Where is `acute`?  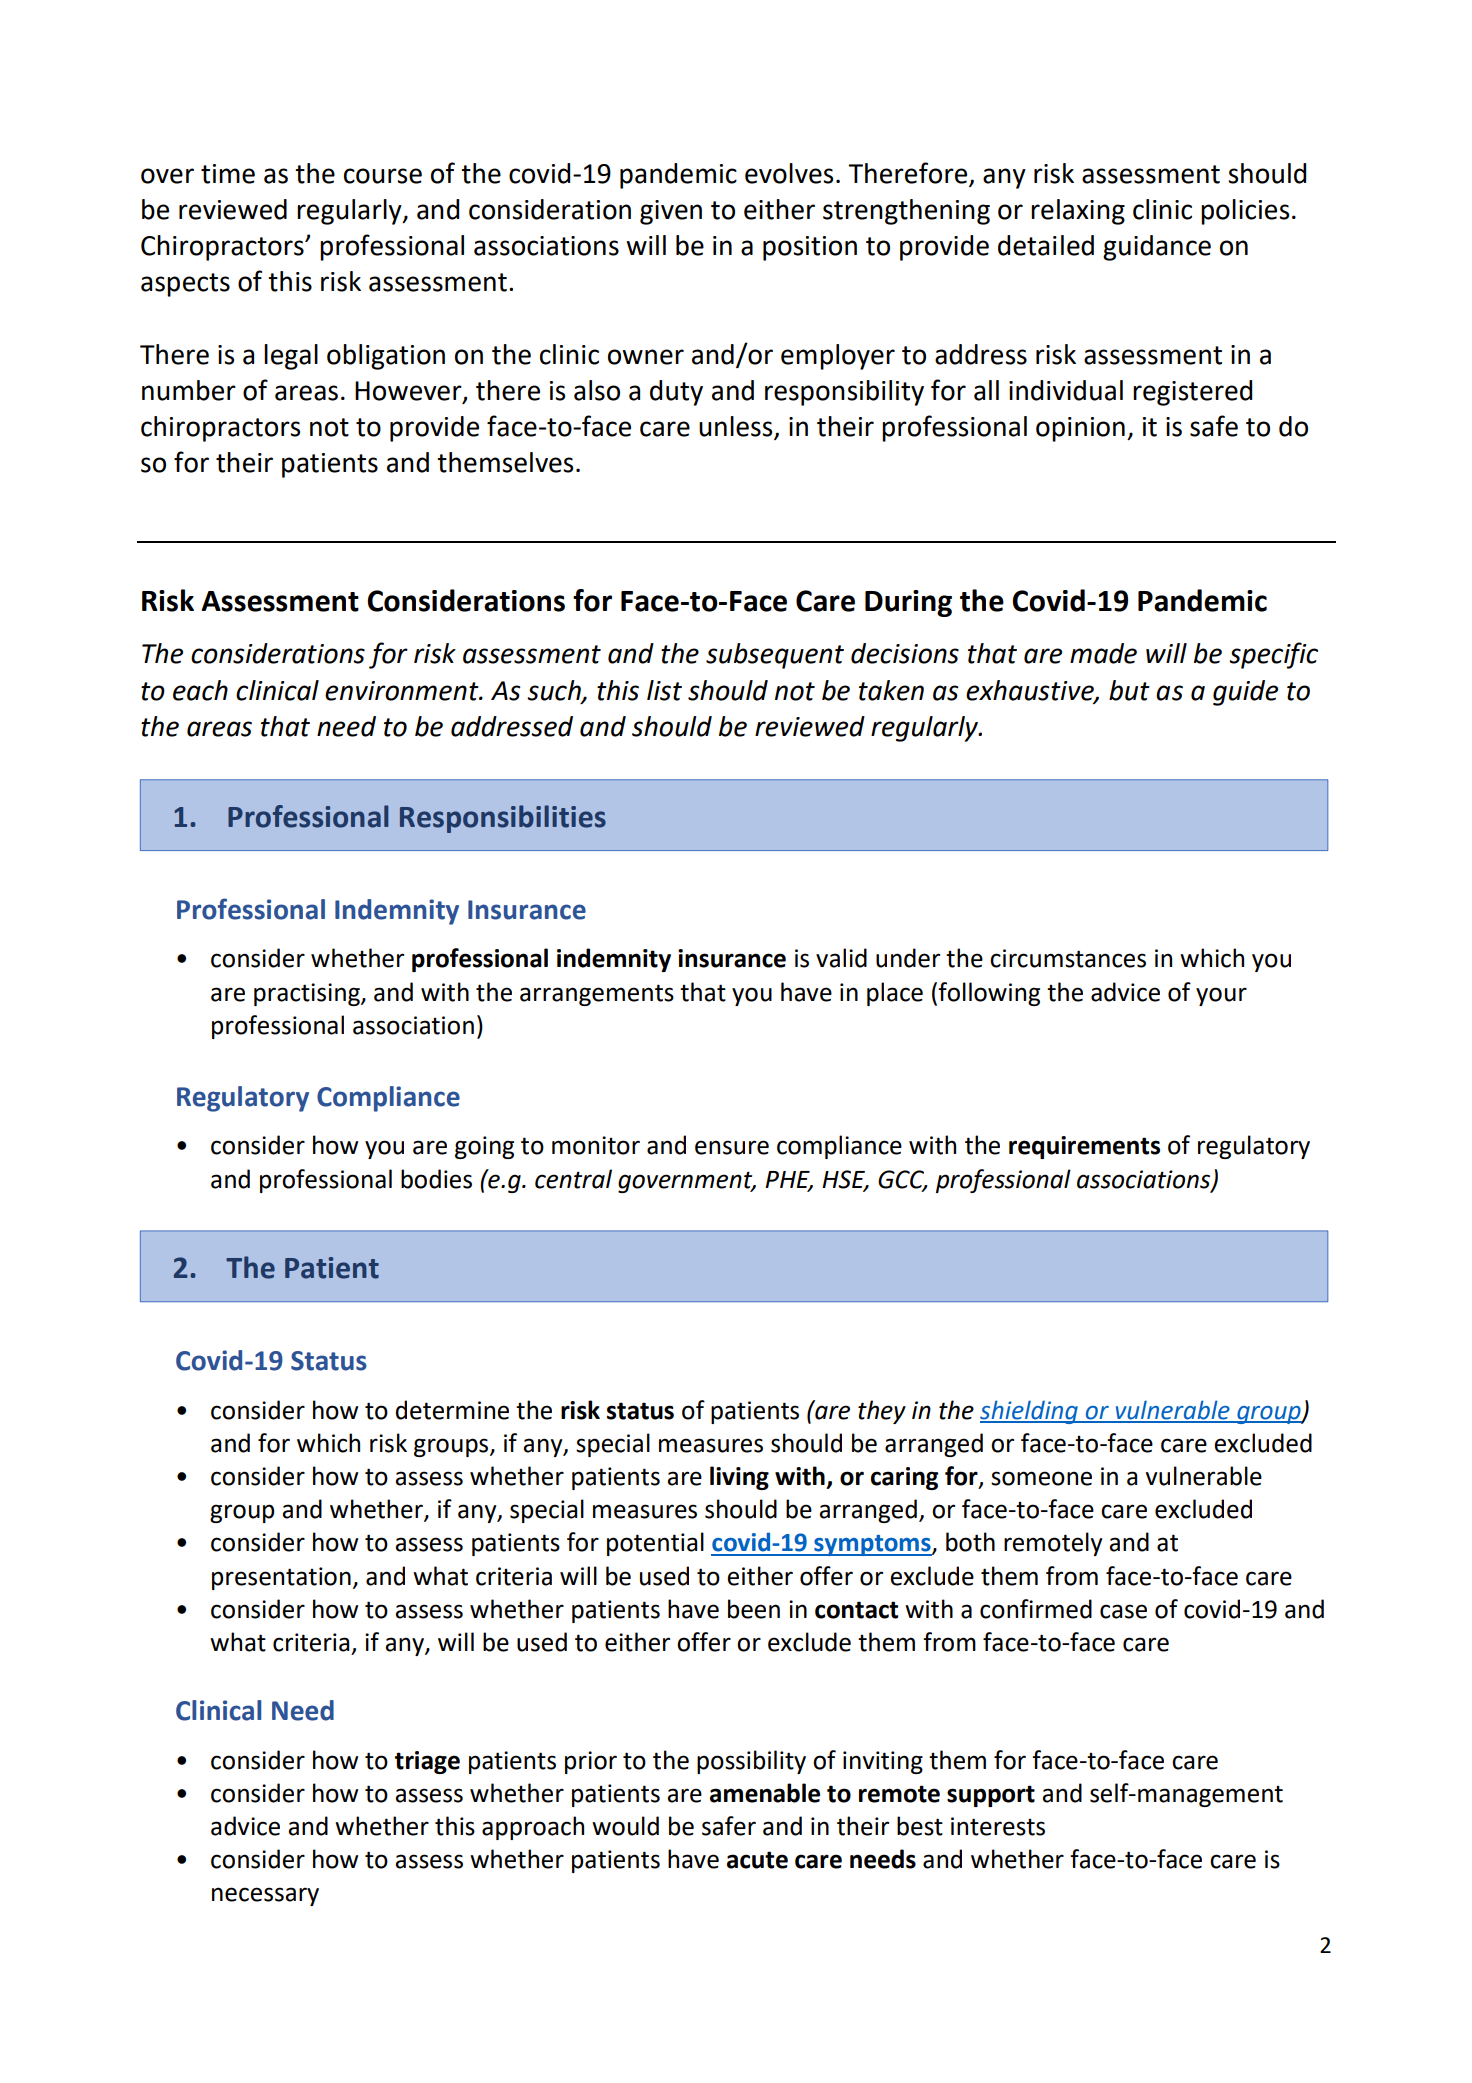 acute is located at coordinates (757, 1860).
